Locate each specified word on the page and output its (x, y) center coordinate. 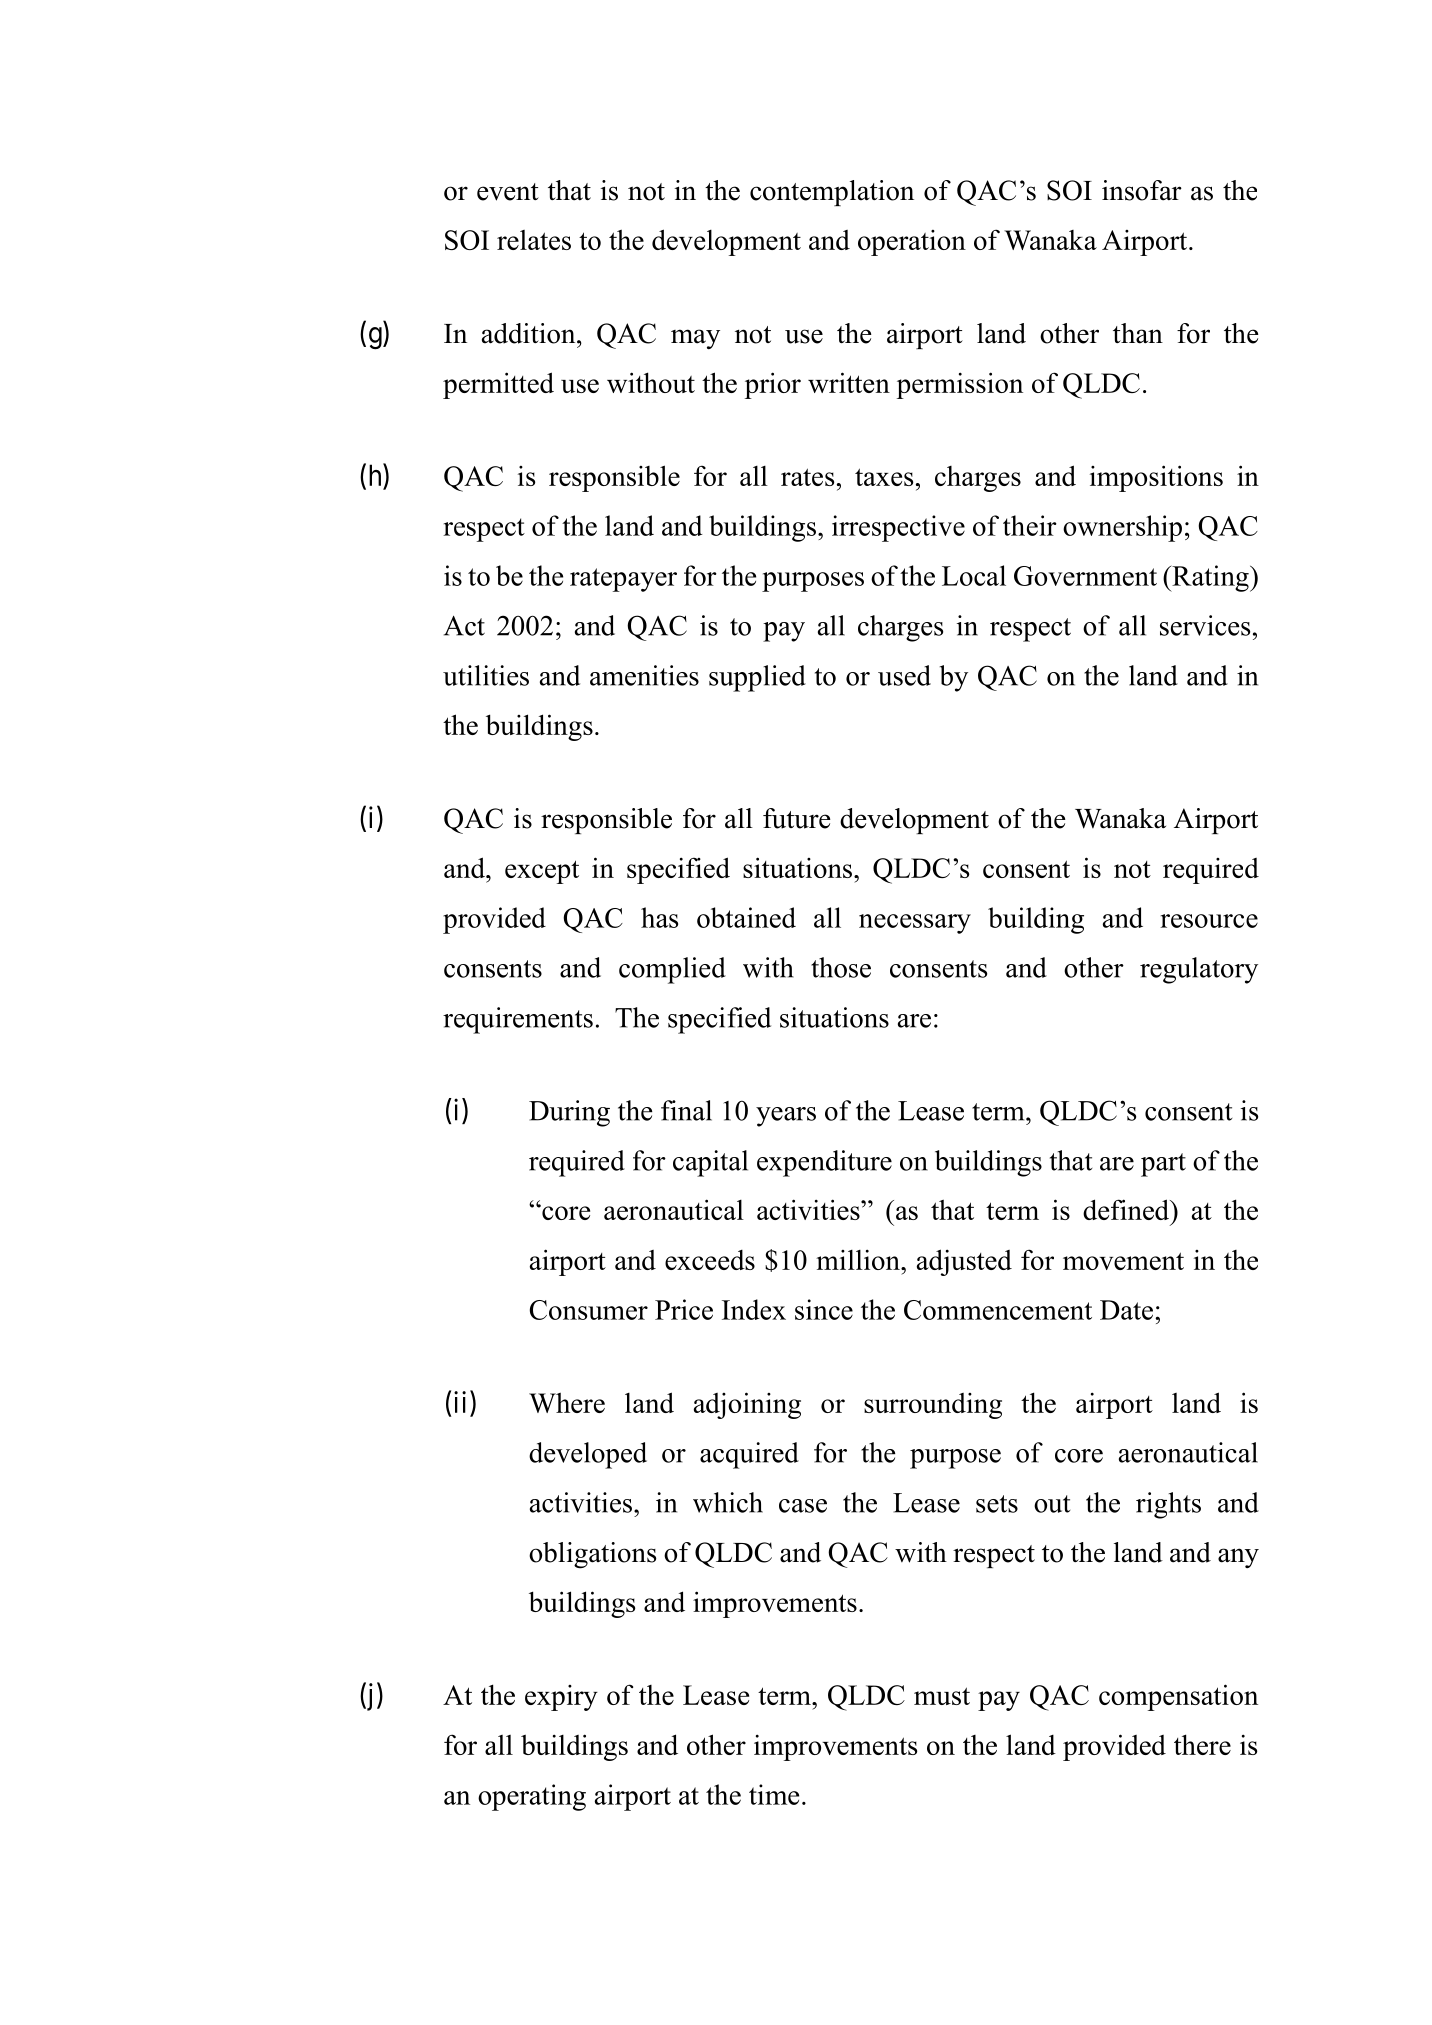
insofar (1142, 190)
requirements (518, 1020)
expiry (561, 1698)
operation (912, 243)
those (841, 967)
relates (534, 240)
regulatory (1199, 970)
